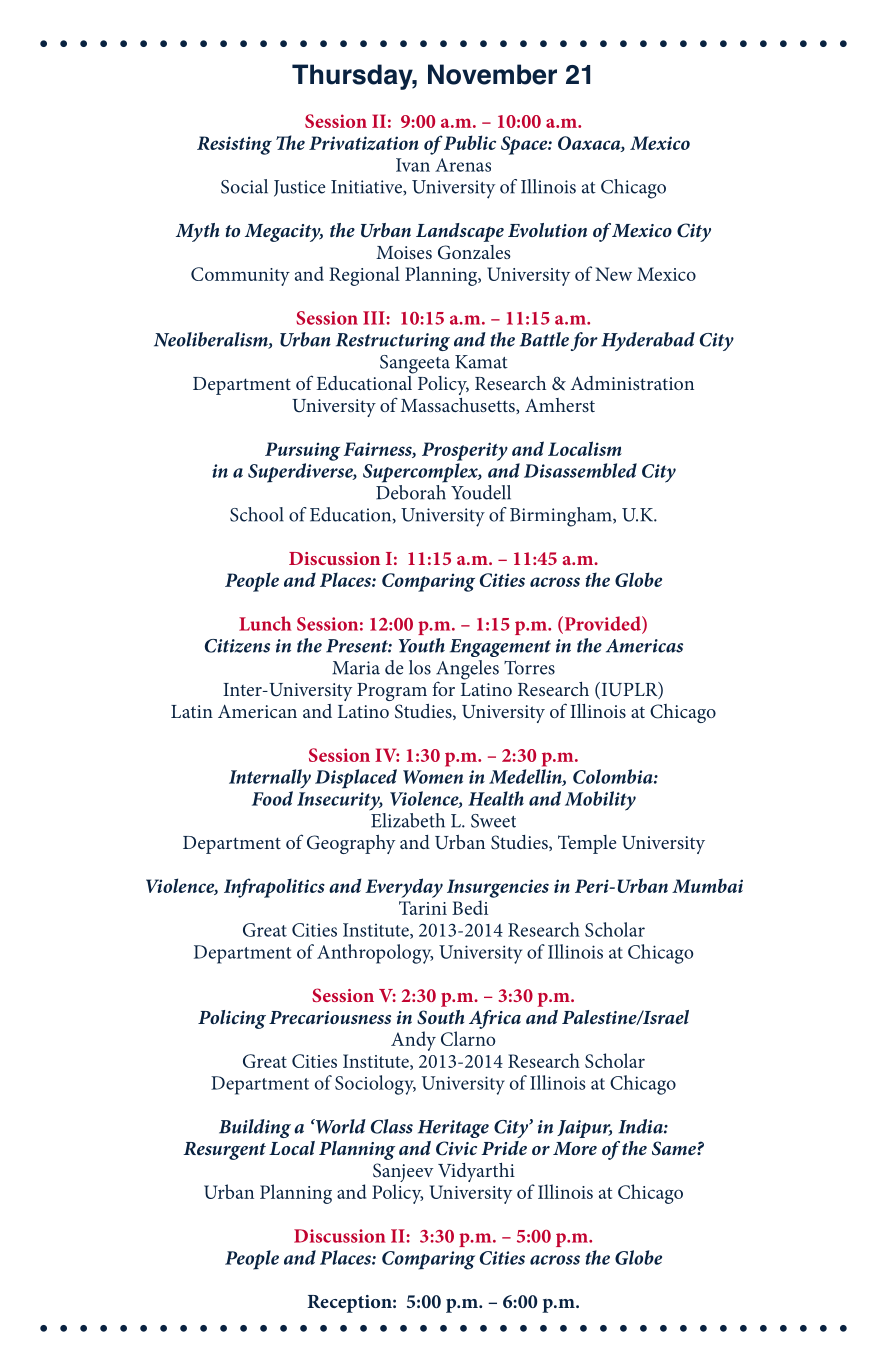  I want to click on Resisting, so click(234, 145).
